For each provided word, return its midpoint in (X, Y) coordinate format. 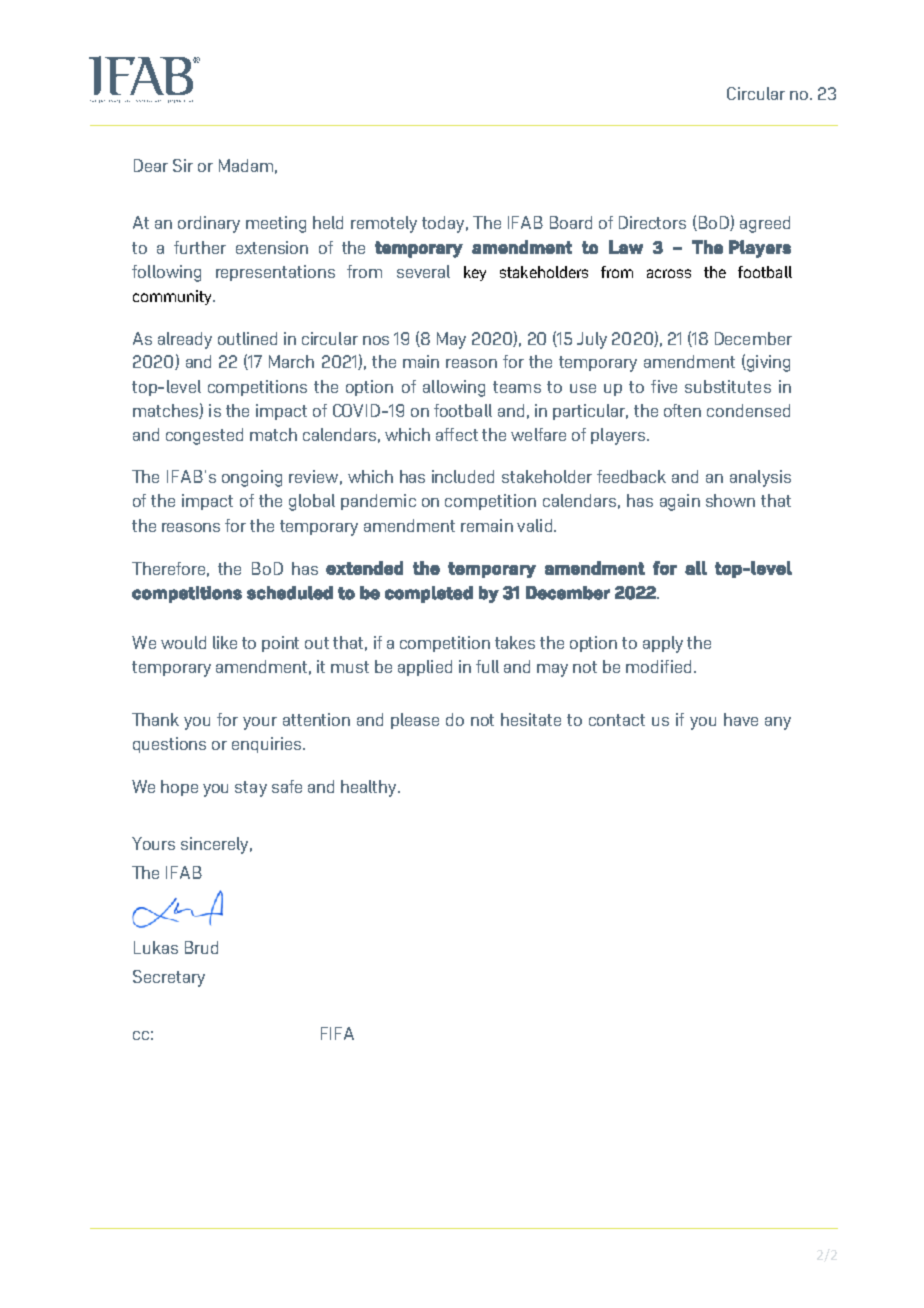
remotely (384, 224)
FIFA (337, 1033)
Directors (652, 222)
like (225, 642)
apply (663, 644)
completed (429, 594)
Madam (246, 165)
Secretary (169, 978)
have (741, 719)
